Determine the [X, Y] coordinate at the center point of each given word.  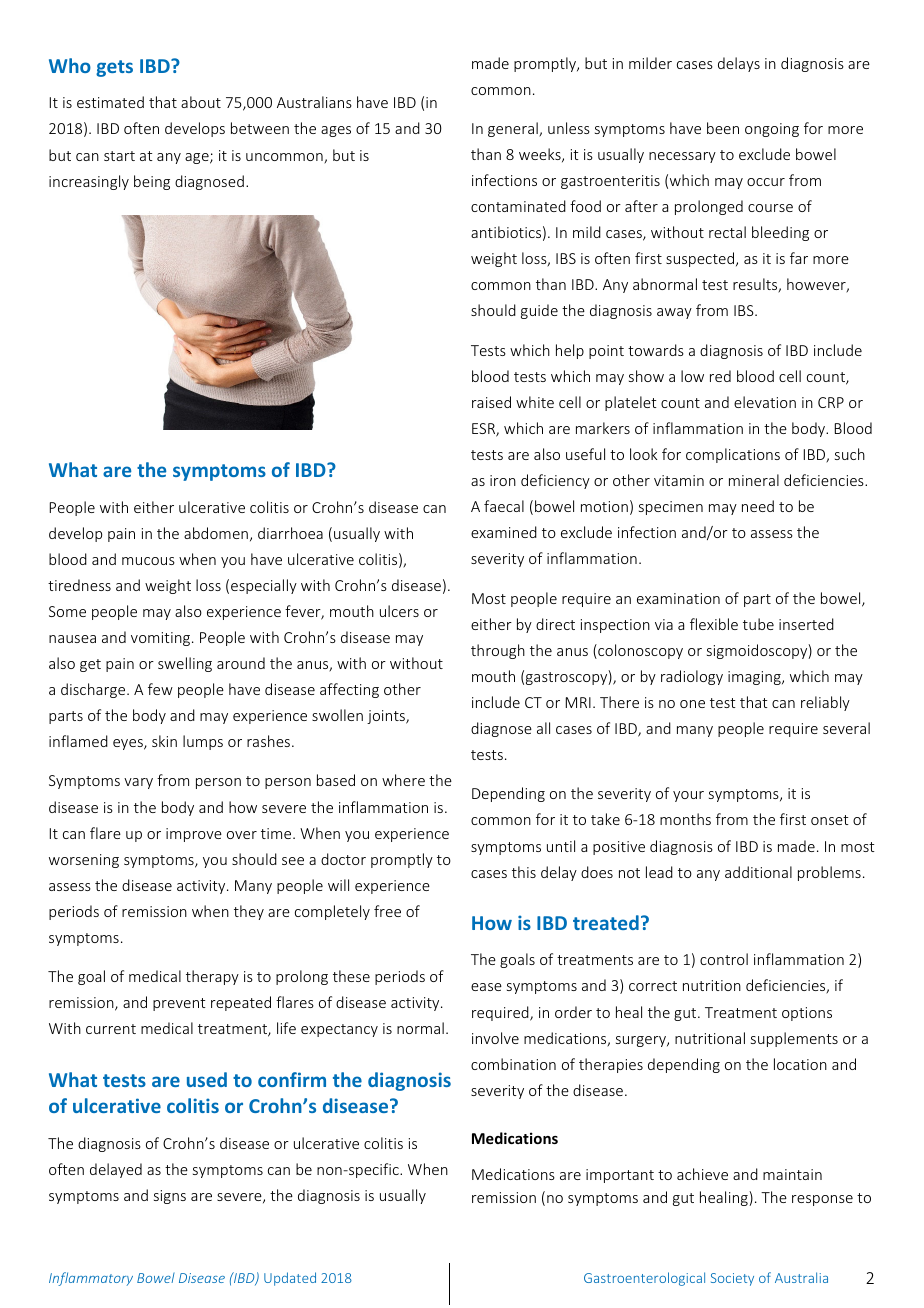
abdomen [216, 533]
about [201, 102]
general [514, 129]
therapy [212, 977]
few [160, 689]
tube [758, 624]
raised [491, 402]
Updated [290, 1279]
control [724, 959]
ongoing [772, 130]
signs [170, 1197]
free [387, 911]
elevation [765, 402]
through [498, 651]
